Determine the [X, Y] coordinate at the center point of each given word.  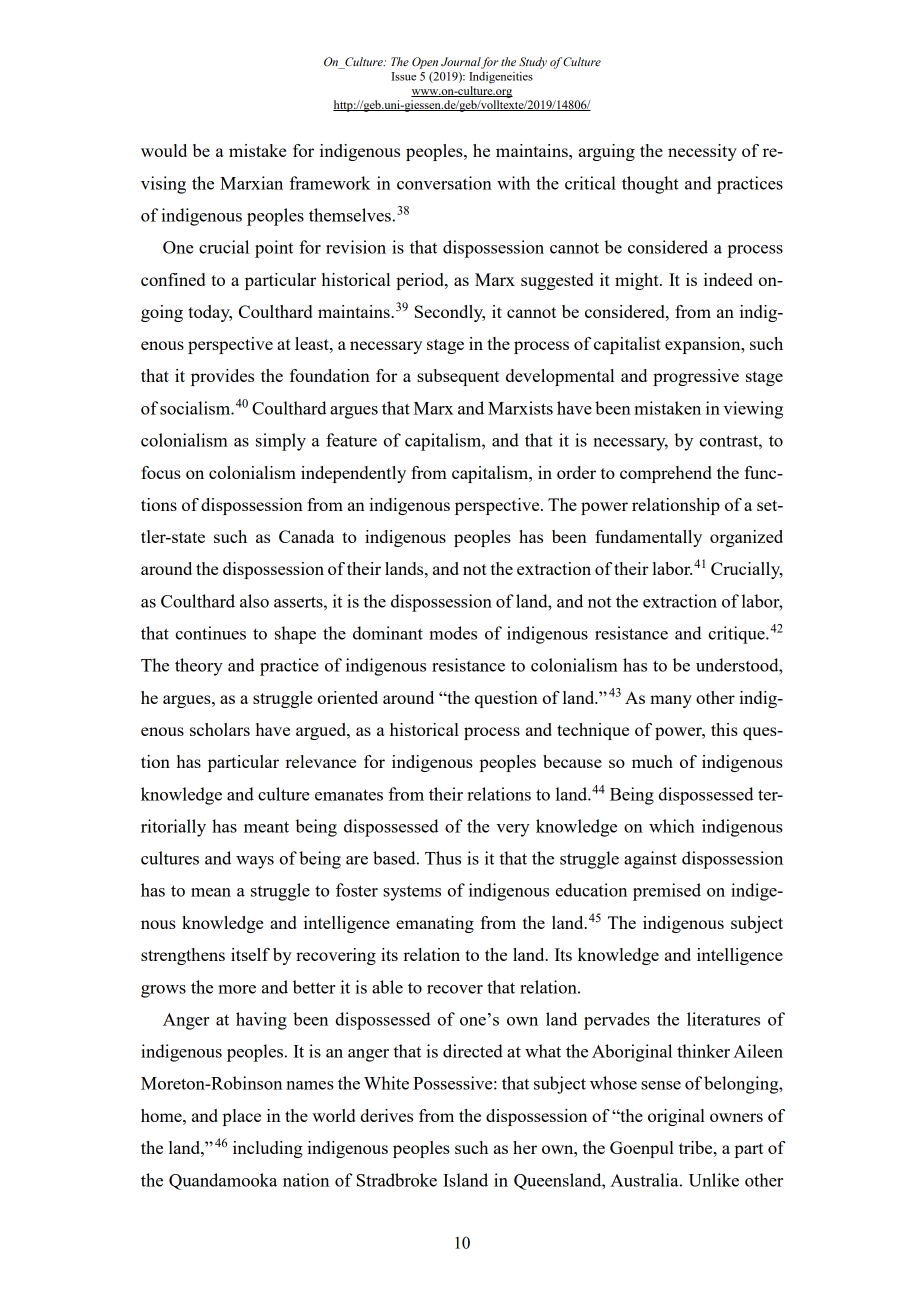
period [421, 281]
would [164, 150]
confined [173, 279]
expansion [704, 345]
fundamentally [648, 538]
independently [353, 474]
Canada [307, 536]
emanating [435, 924]
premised [667, 892]
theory [199, 667]
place [242, 1117]
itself [250, 954]
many [671, 701]
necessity [702, 152]
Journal [461, 63]
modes [453, 633]
